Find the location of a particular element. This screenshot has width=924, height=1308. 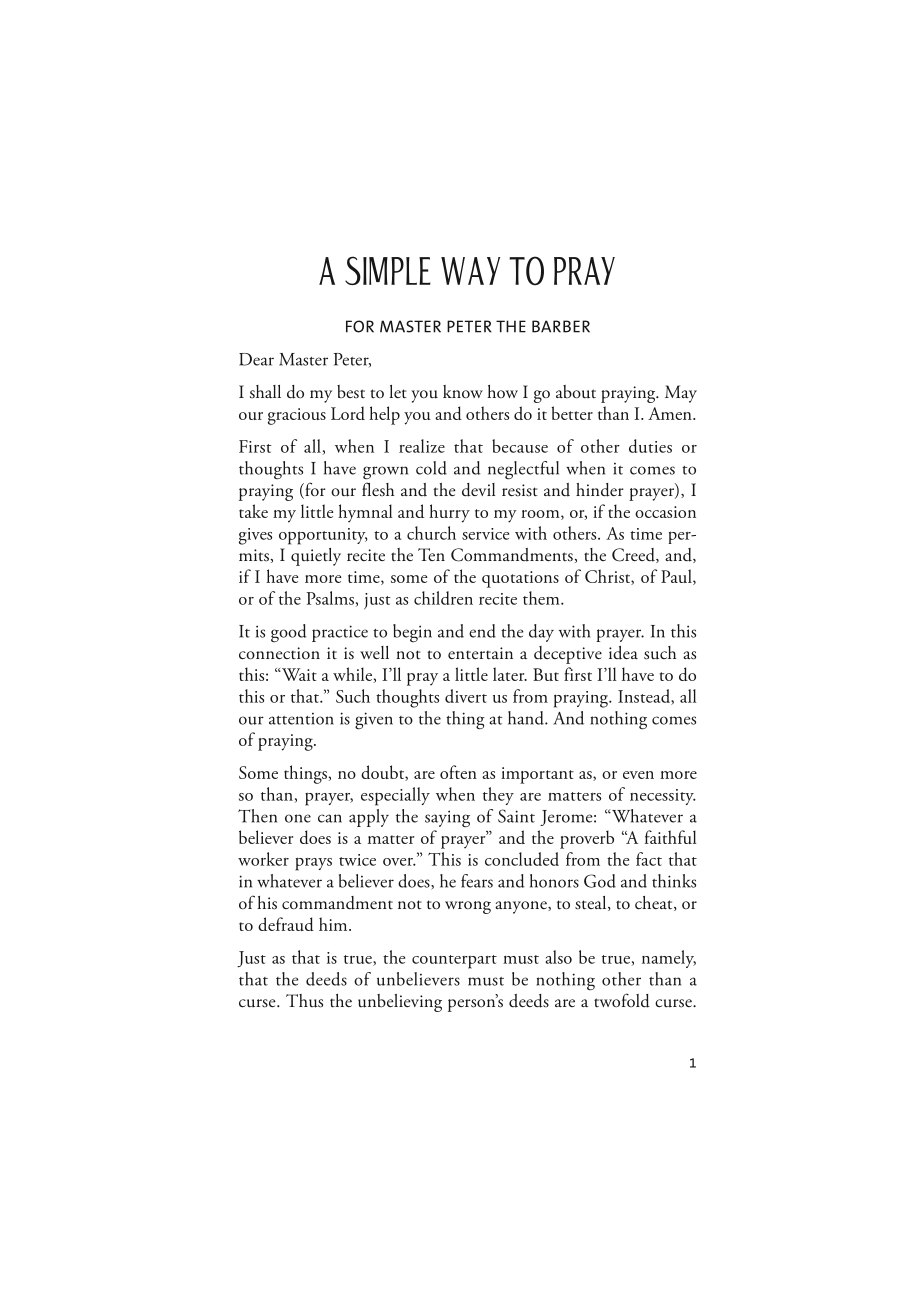

BARBER is located at coordinates (561, 326).
